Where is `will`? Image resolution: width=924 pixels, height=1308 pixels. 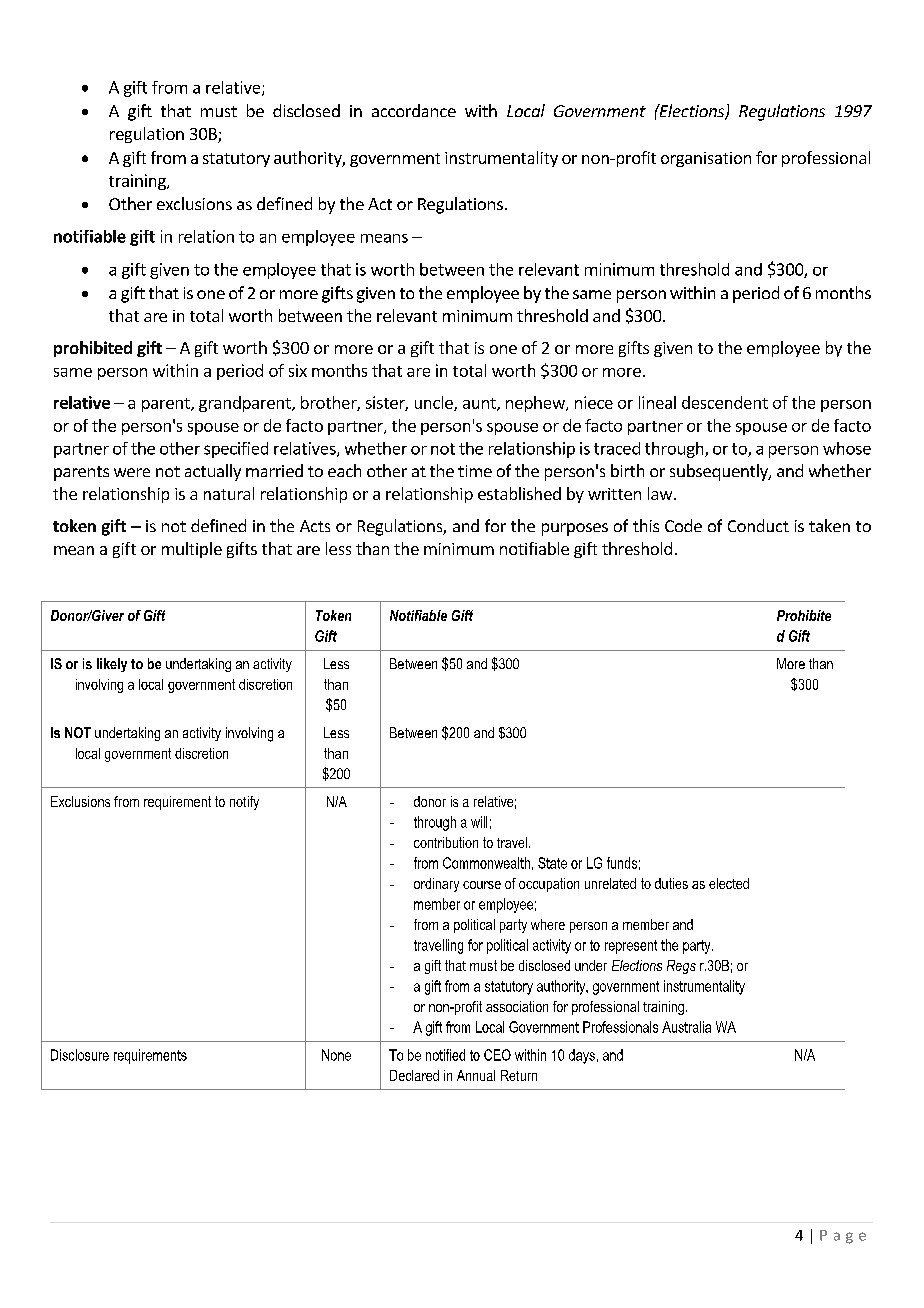
will is located at coordinates (479, 822).
